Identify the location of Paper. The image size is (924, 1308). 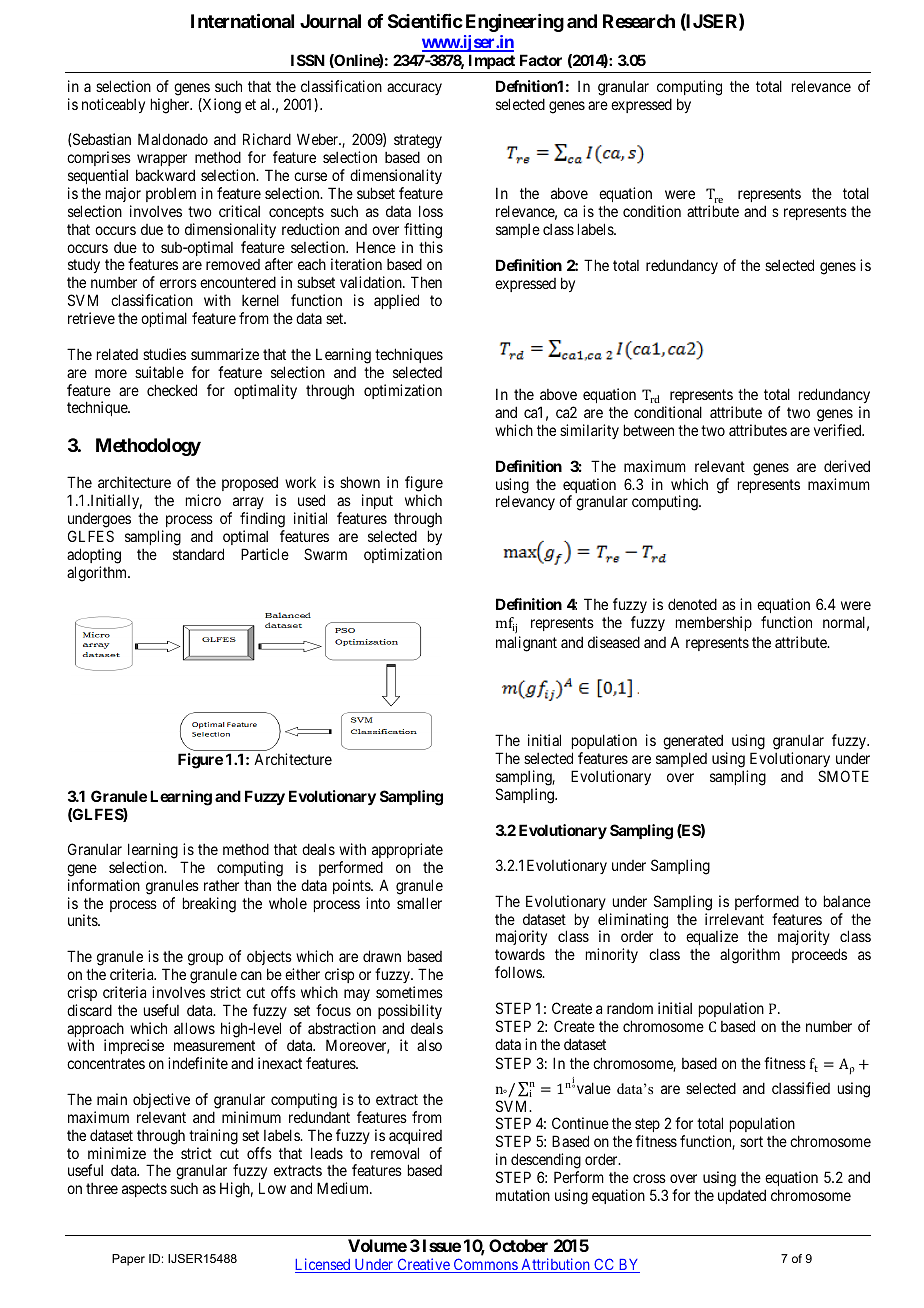
(128, 1260).
